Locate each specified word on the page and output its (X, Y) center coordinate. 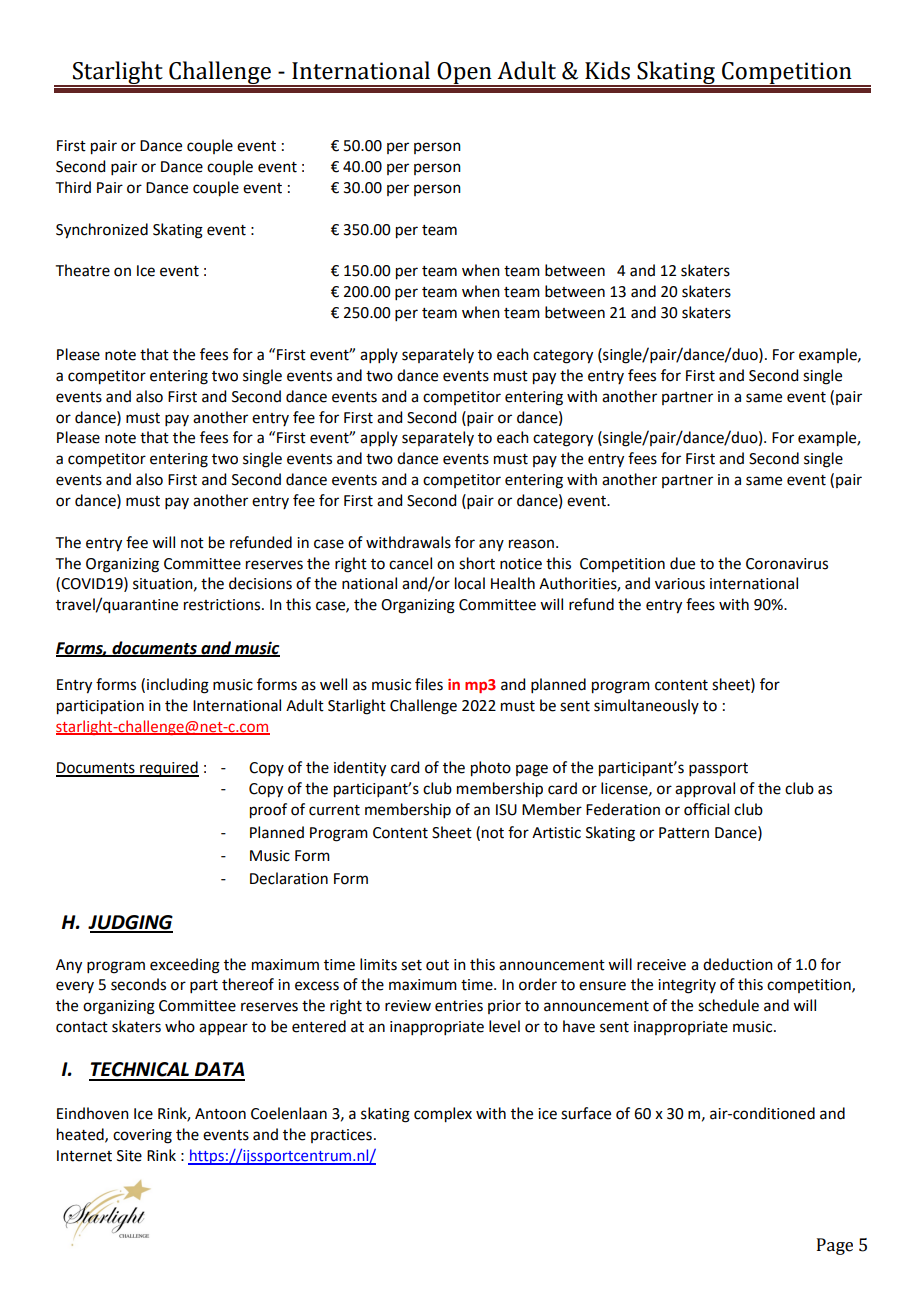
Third (73, 187)
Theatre (83, 270)
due (682, 563)
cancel (410, 563)
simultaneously (646, 706)
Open (465, 74)
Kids (607, 70)
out (437, 965)
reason (531, 544)
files (429, 684)
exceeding (185, 966)
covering (142, 1136)
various (680, 584)
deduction (738, 964)
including (178, 686)
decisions (260, 583)
